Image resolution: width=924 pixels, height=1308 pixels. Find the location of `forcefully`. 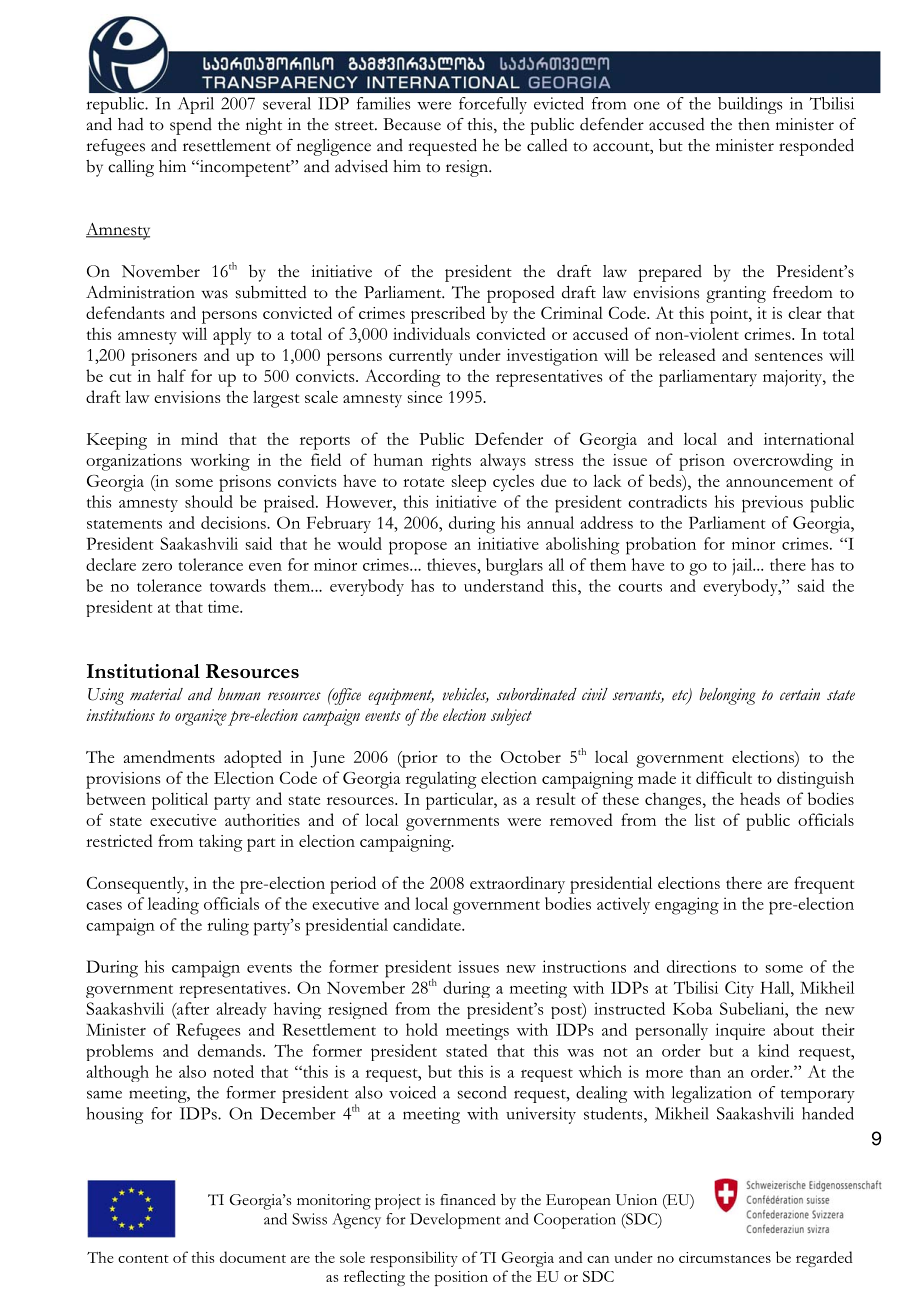

forcefully is located at coordinates (493, 105).
